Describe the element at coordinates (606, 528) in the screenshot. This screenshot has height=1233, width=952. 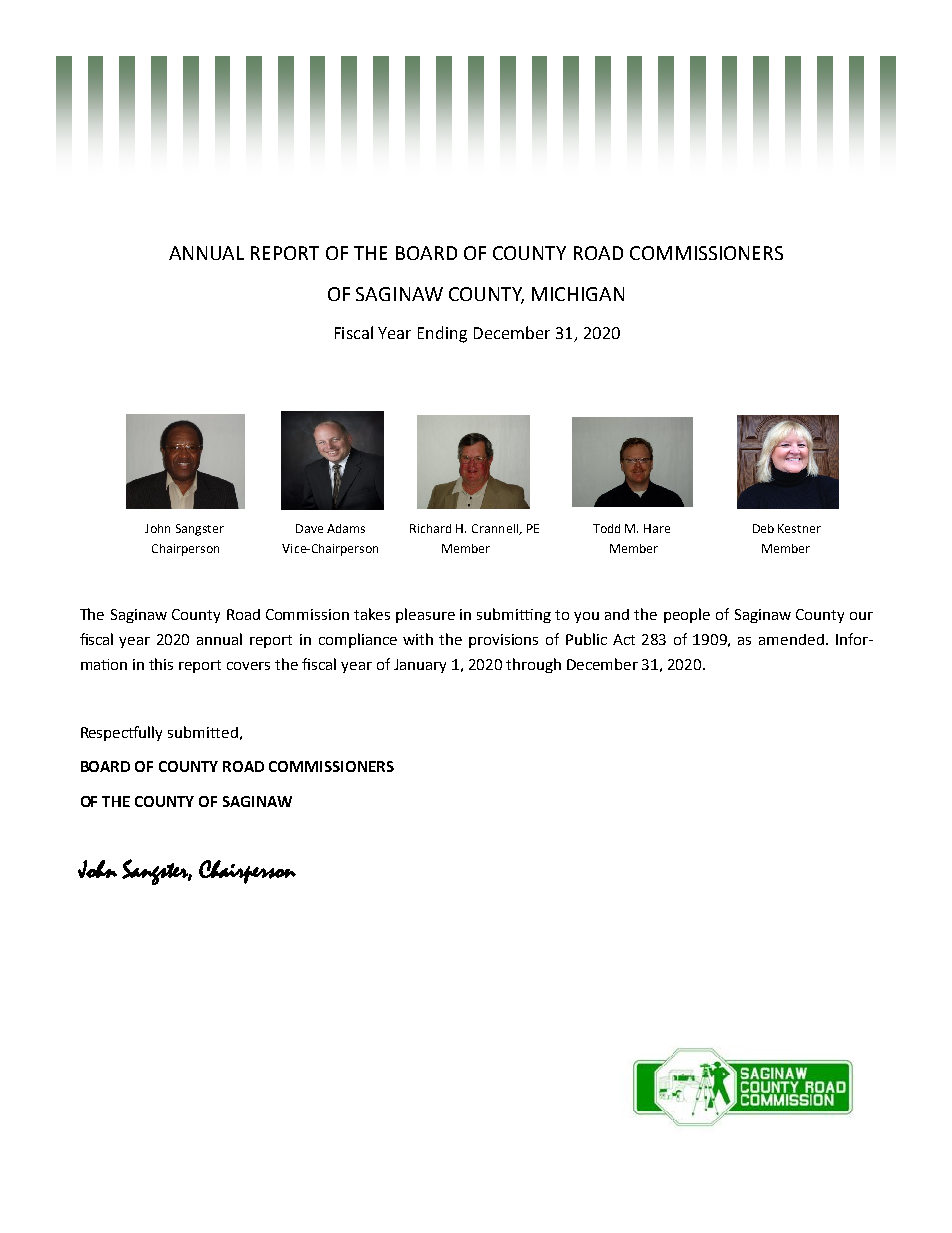
I see `Todd` at that location.
